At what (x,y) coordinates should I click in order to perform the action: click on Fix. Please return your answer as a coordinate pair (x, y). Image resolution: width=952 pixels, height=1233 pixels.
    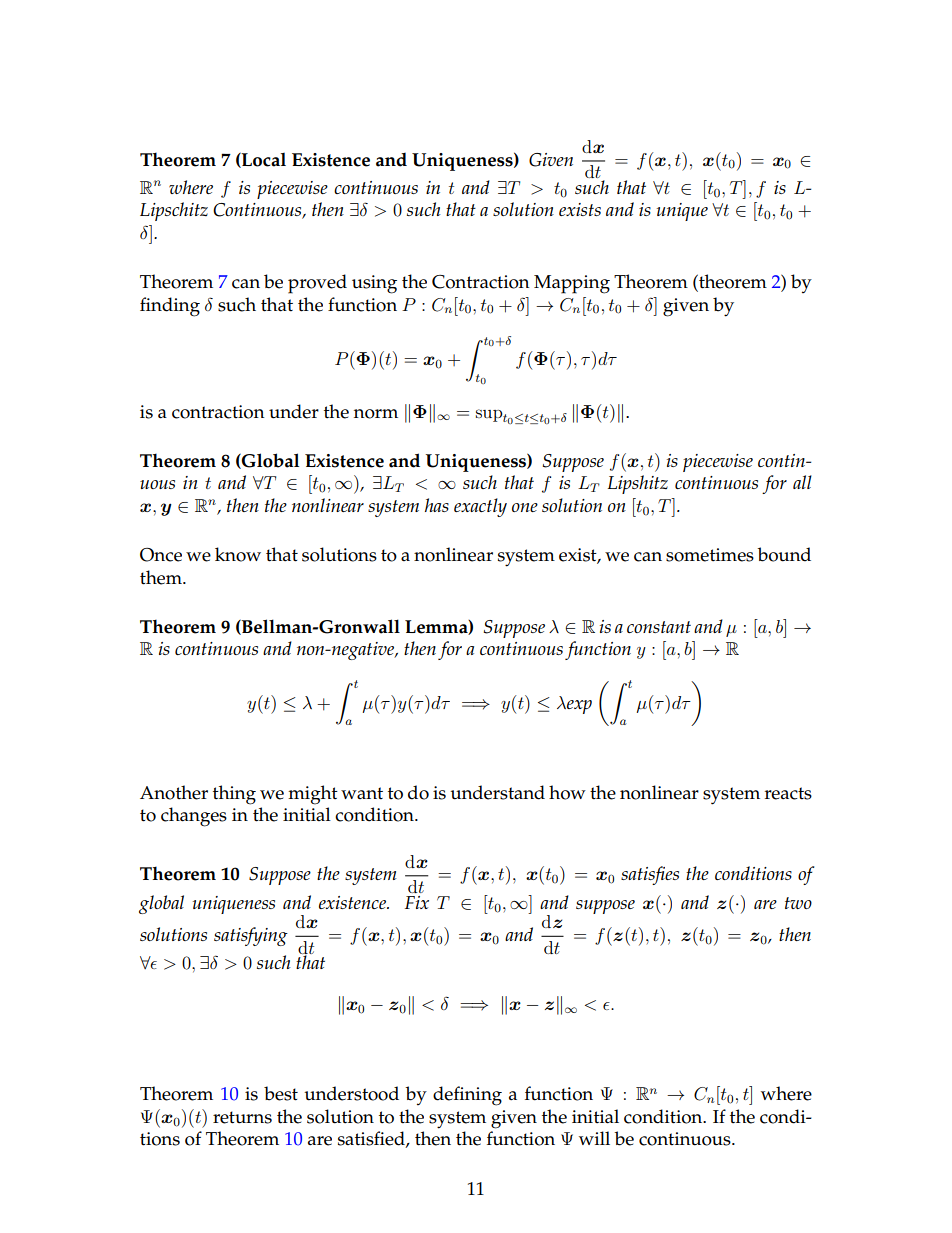
    Looking at the image, I should click on (417, 902).
